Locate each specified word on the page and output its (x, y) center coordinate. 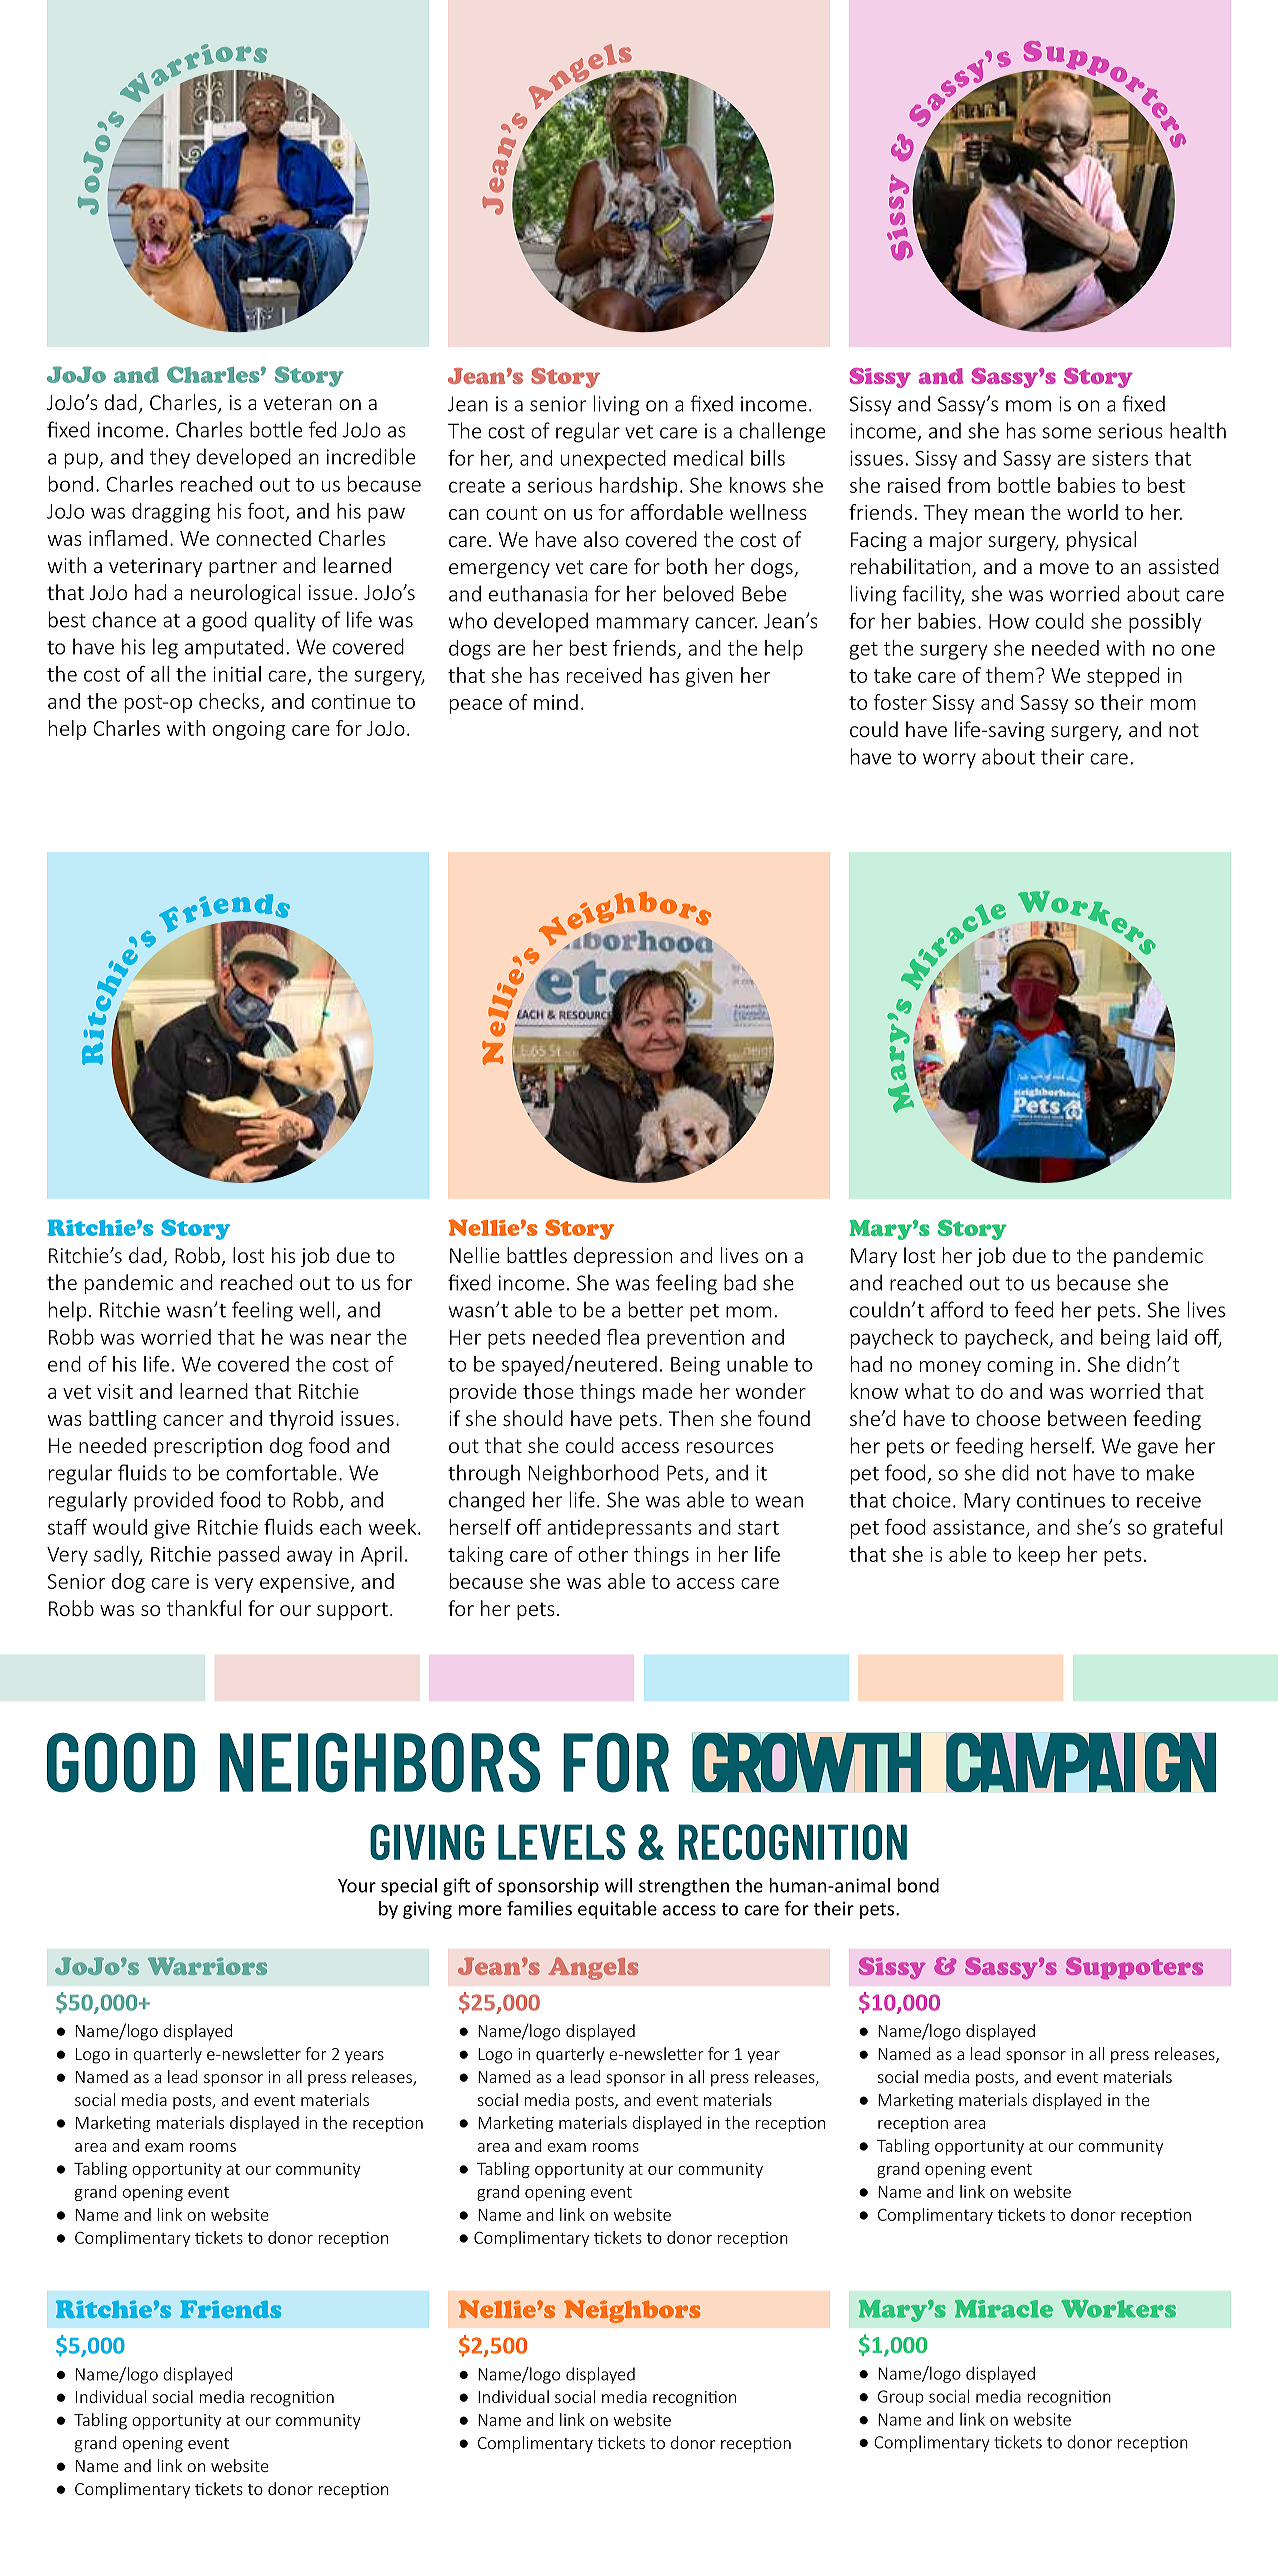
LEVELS (561, 1842)
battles (537, 1255)
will (618, 1885)
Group (901, 2398)
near (351, 1339)
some (1067, 433)
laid (1172, 1337)
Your (357, 1886)
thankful (204, 1608)
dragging (171, 513)
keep (1039, 1556)
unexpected (613, 460)
